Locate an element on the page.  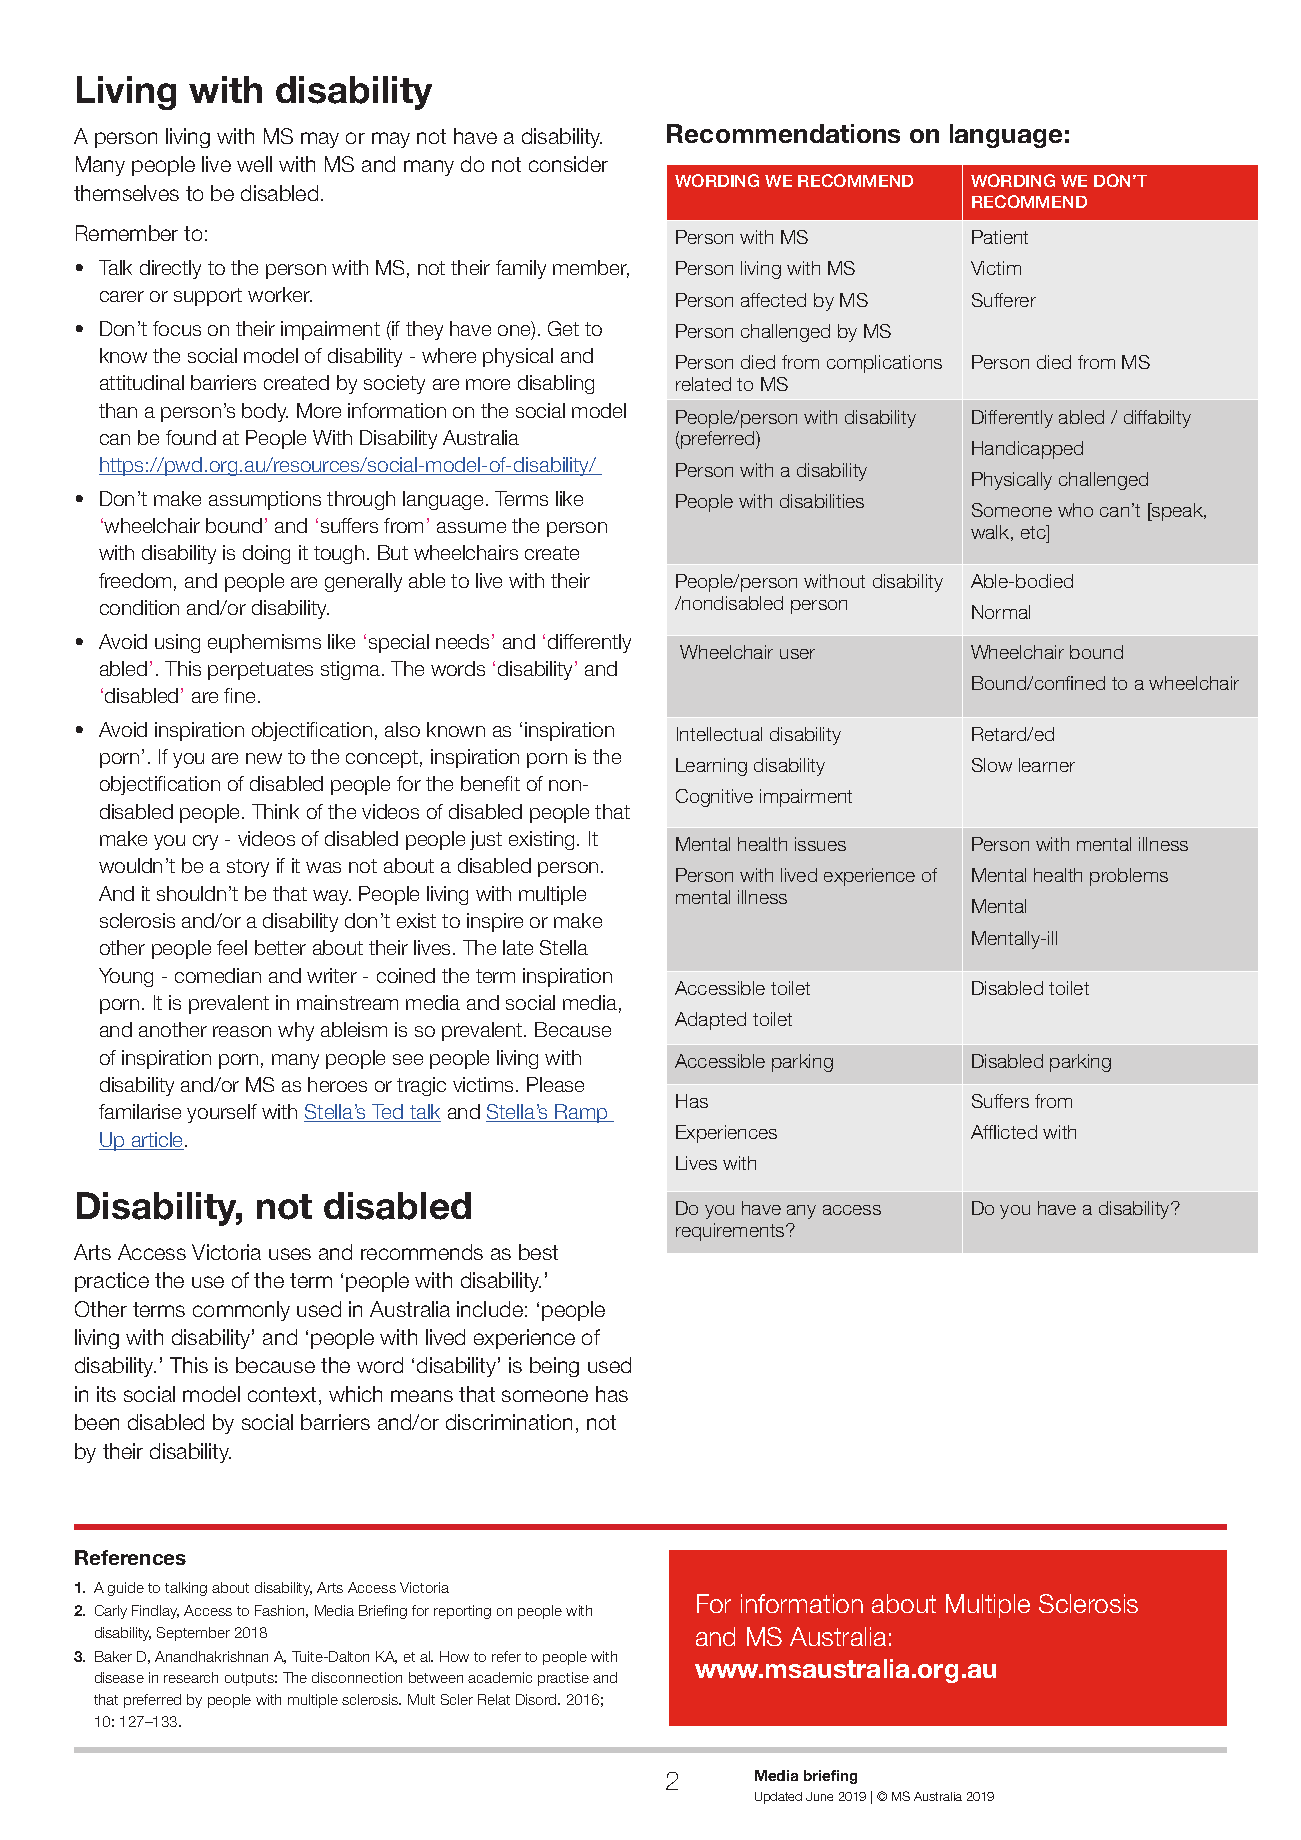
cry is located at coordinates (205, 842).
